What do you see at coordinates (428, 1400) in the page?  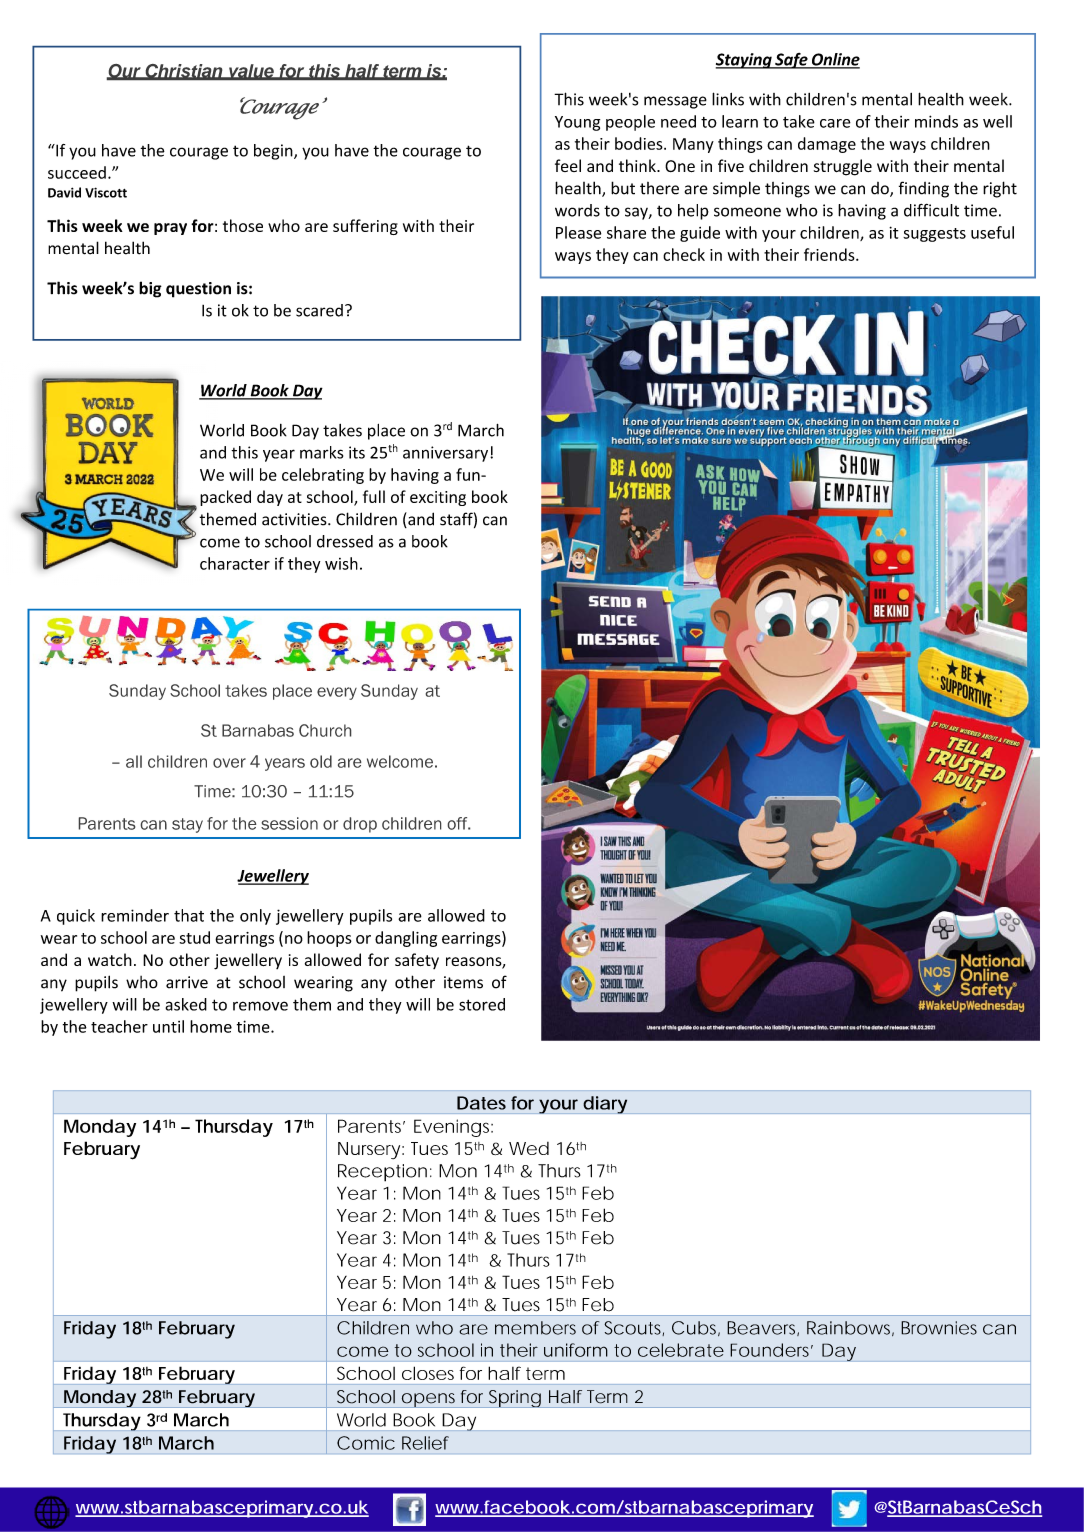 I see `opens` at bounding box center [428, 1400].
